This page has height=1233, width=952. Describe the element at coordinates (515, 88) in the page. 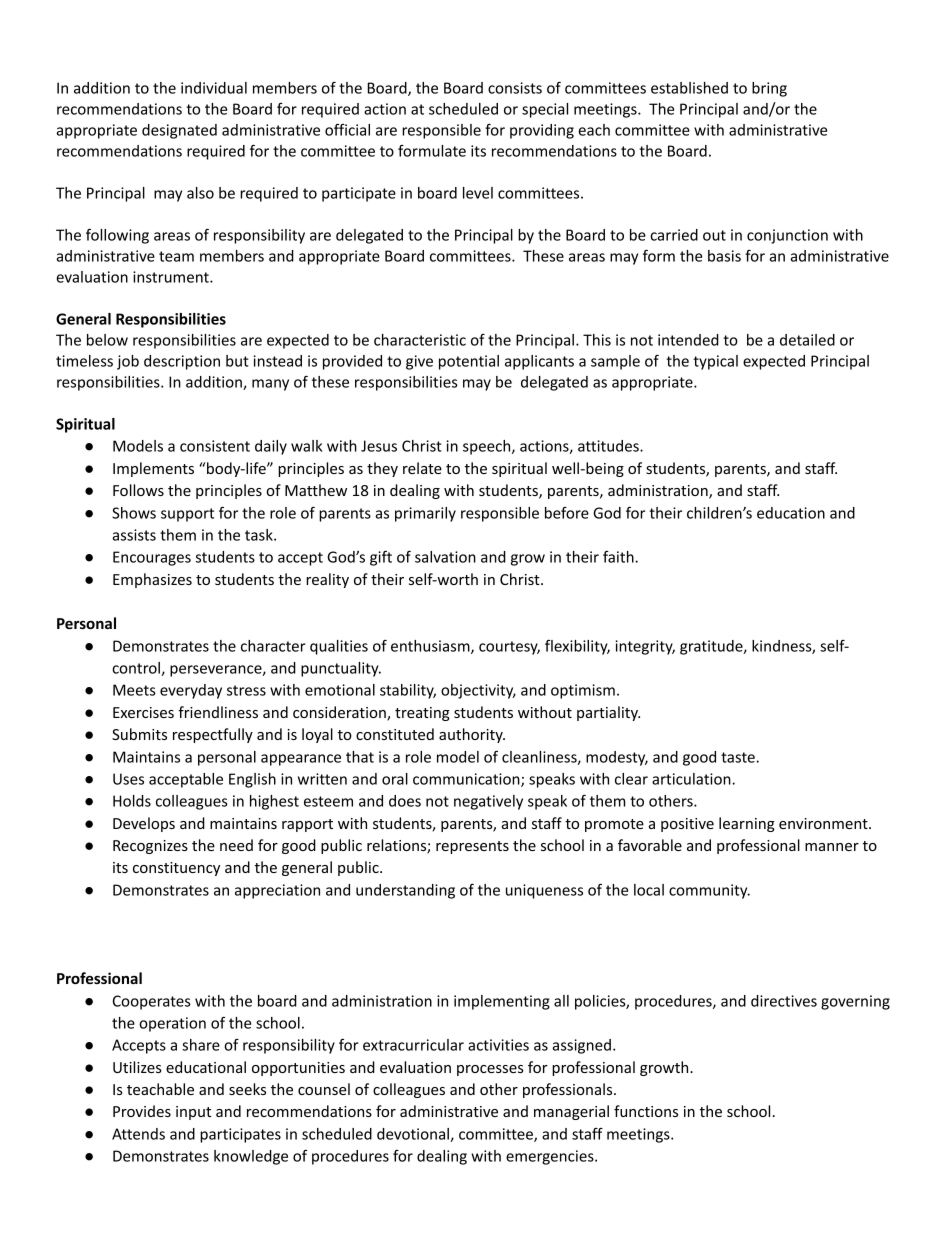

I see `consists` at that location.
